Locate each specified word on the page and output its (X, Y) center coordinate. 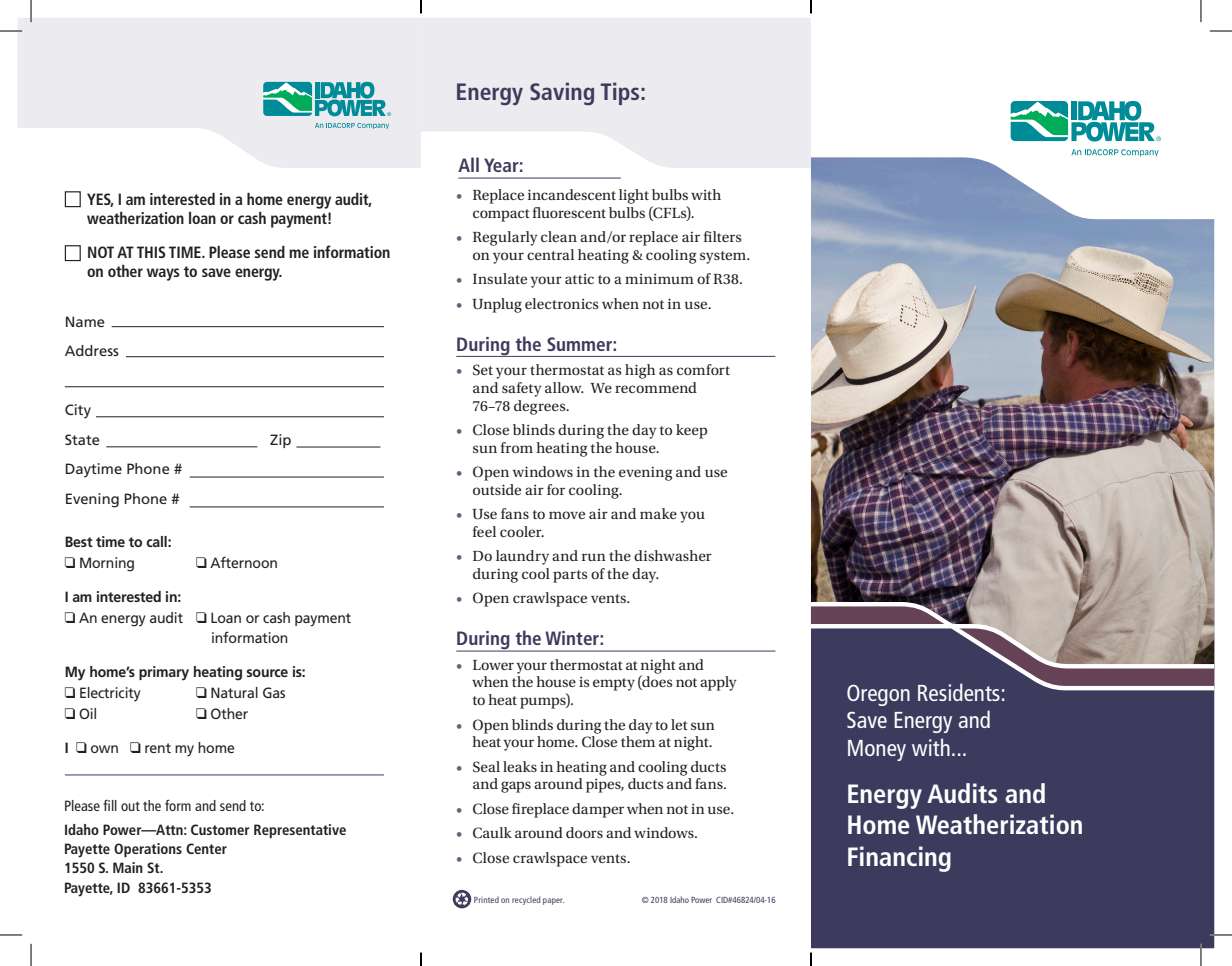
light (634, 196)
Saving (562, 93)
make (658, 513)
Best (79, 541)
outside (497, 489)
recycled (526, 900)
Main (128, 867)
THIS (151, 252)
